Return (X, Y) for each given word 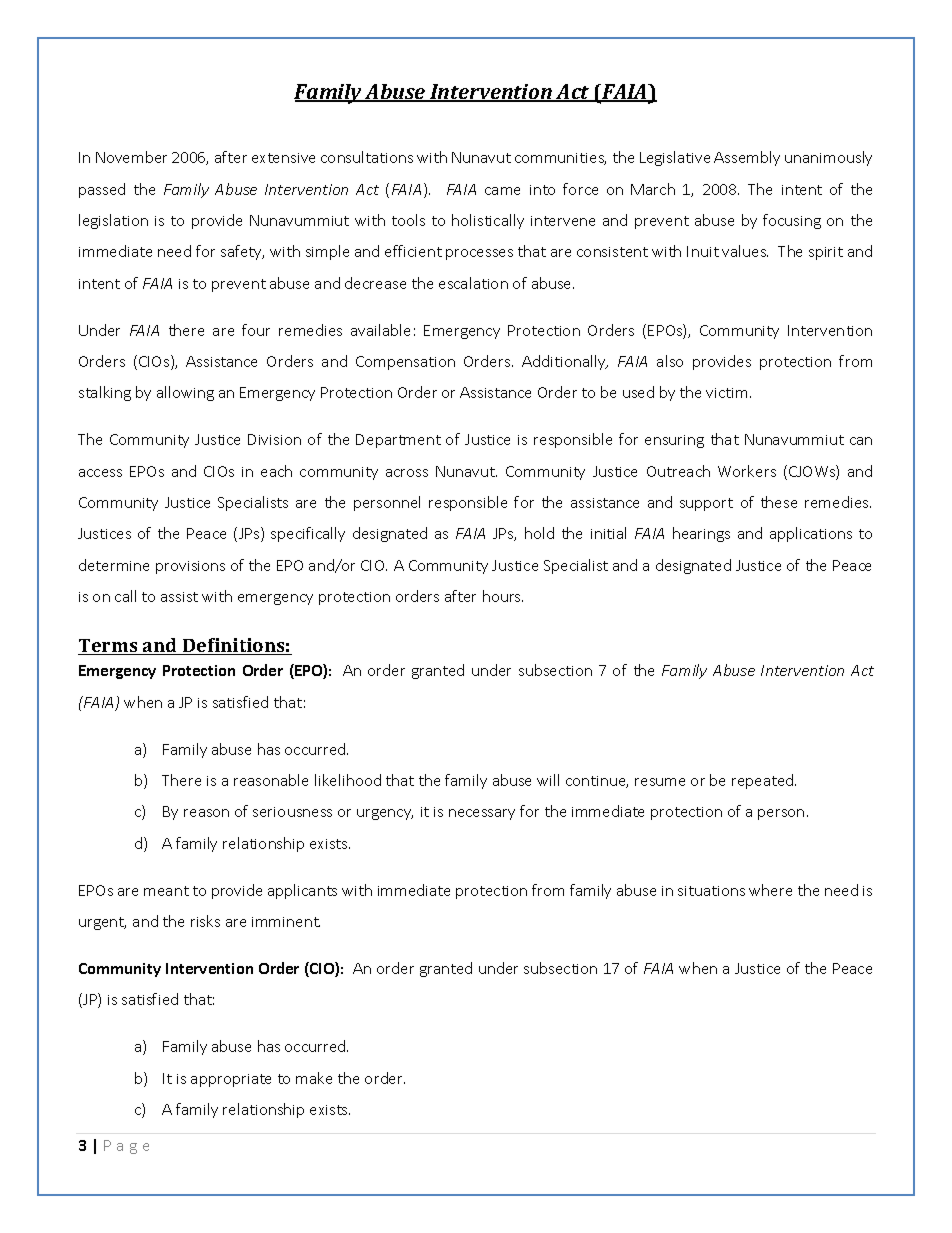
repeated (764, 781)
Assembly (747, 158)
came (502, 191)
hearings (701, 534)
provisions (190, 567)
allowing (185, 393)
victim (726, 393)
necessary (482, 814)
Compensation (405, 363)
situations (711, 891)
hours (503, 596)
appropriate (231, 1080)
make (314, 1078)
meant (166, 891)
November (131, 157)
